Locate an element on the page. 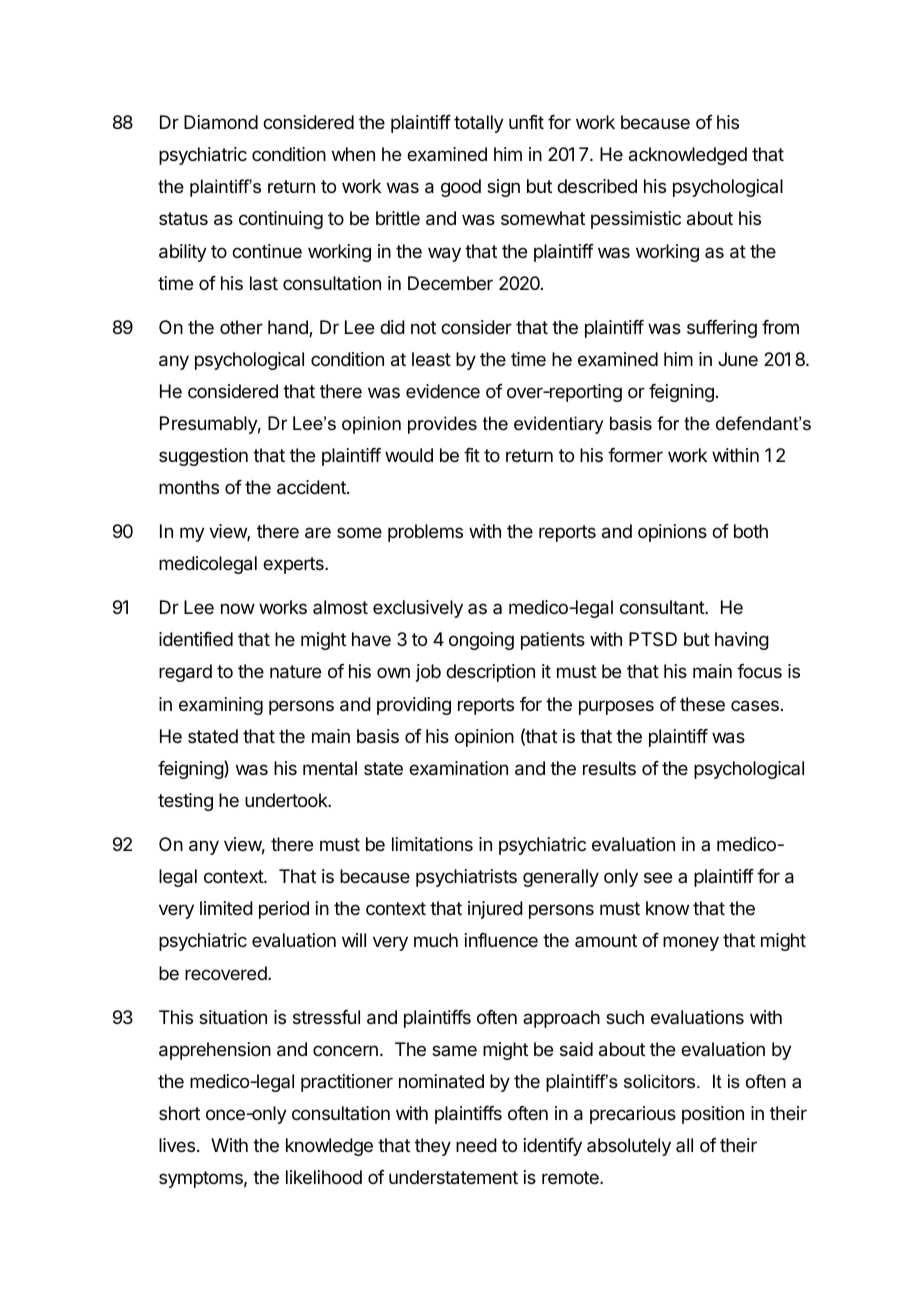 The image size is (924, 1308). lives is located at coordinates (177, 1145).
